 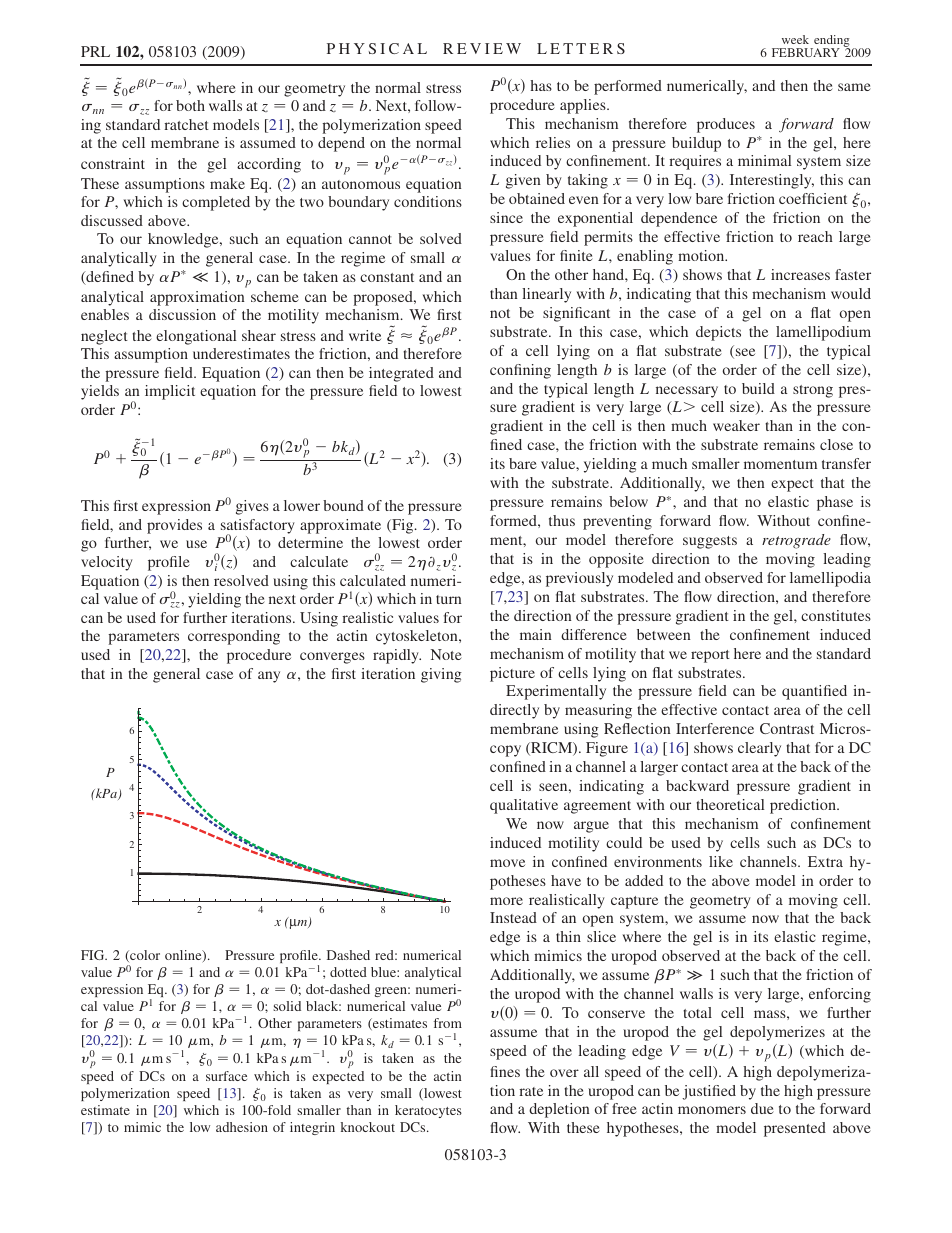 What do you see at coordinates (226, 1076) in the document?
I see `surface` at bounding box center [226, 1076].
